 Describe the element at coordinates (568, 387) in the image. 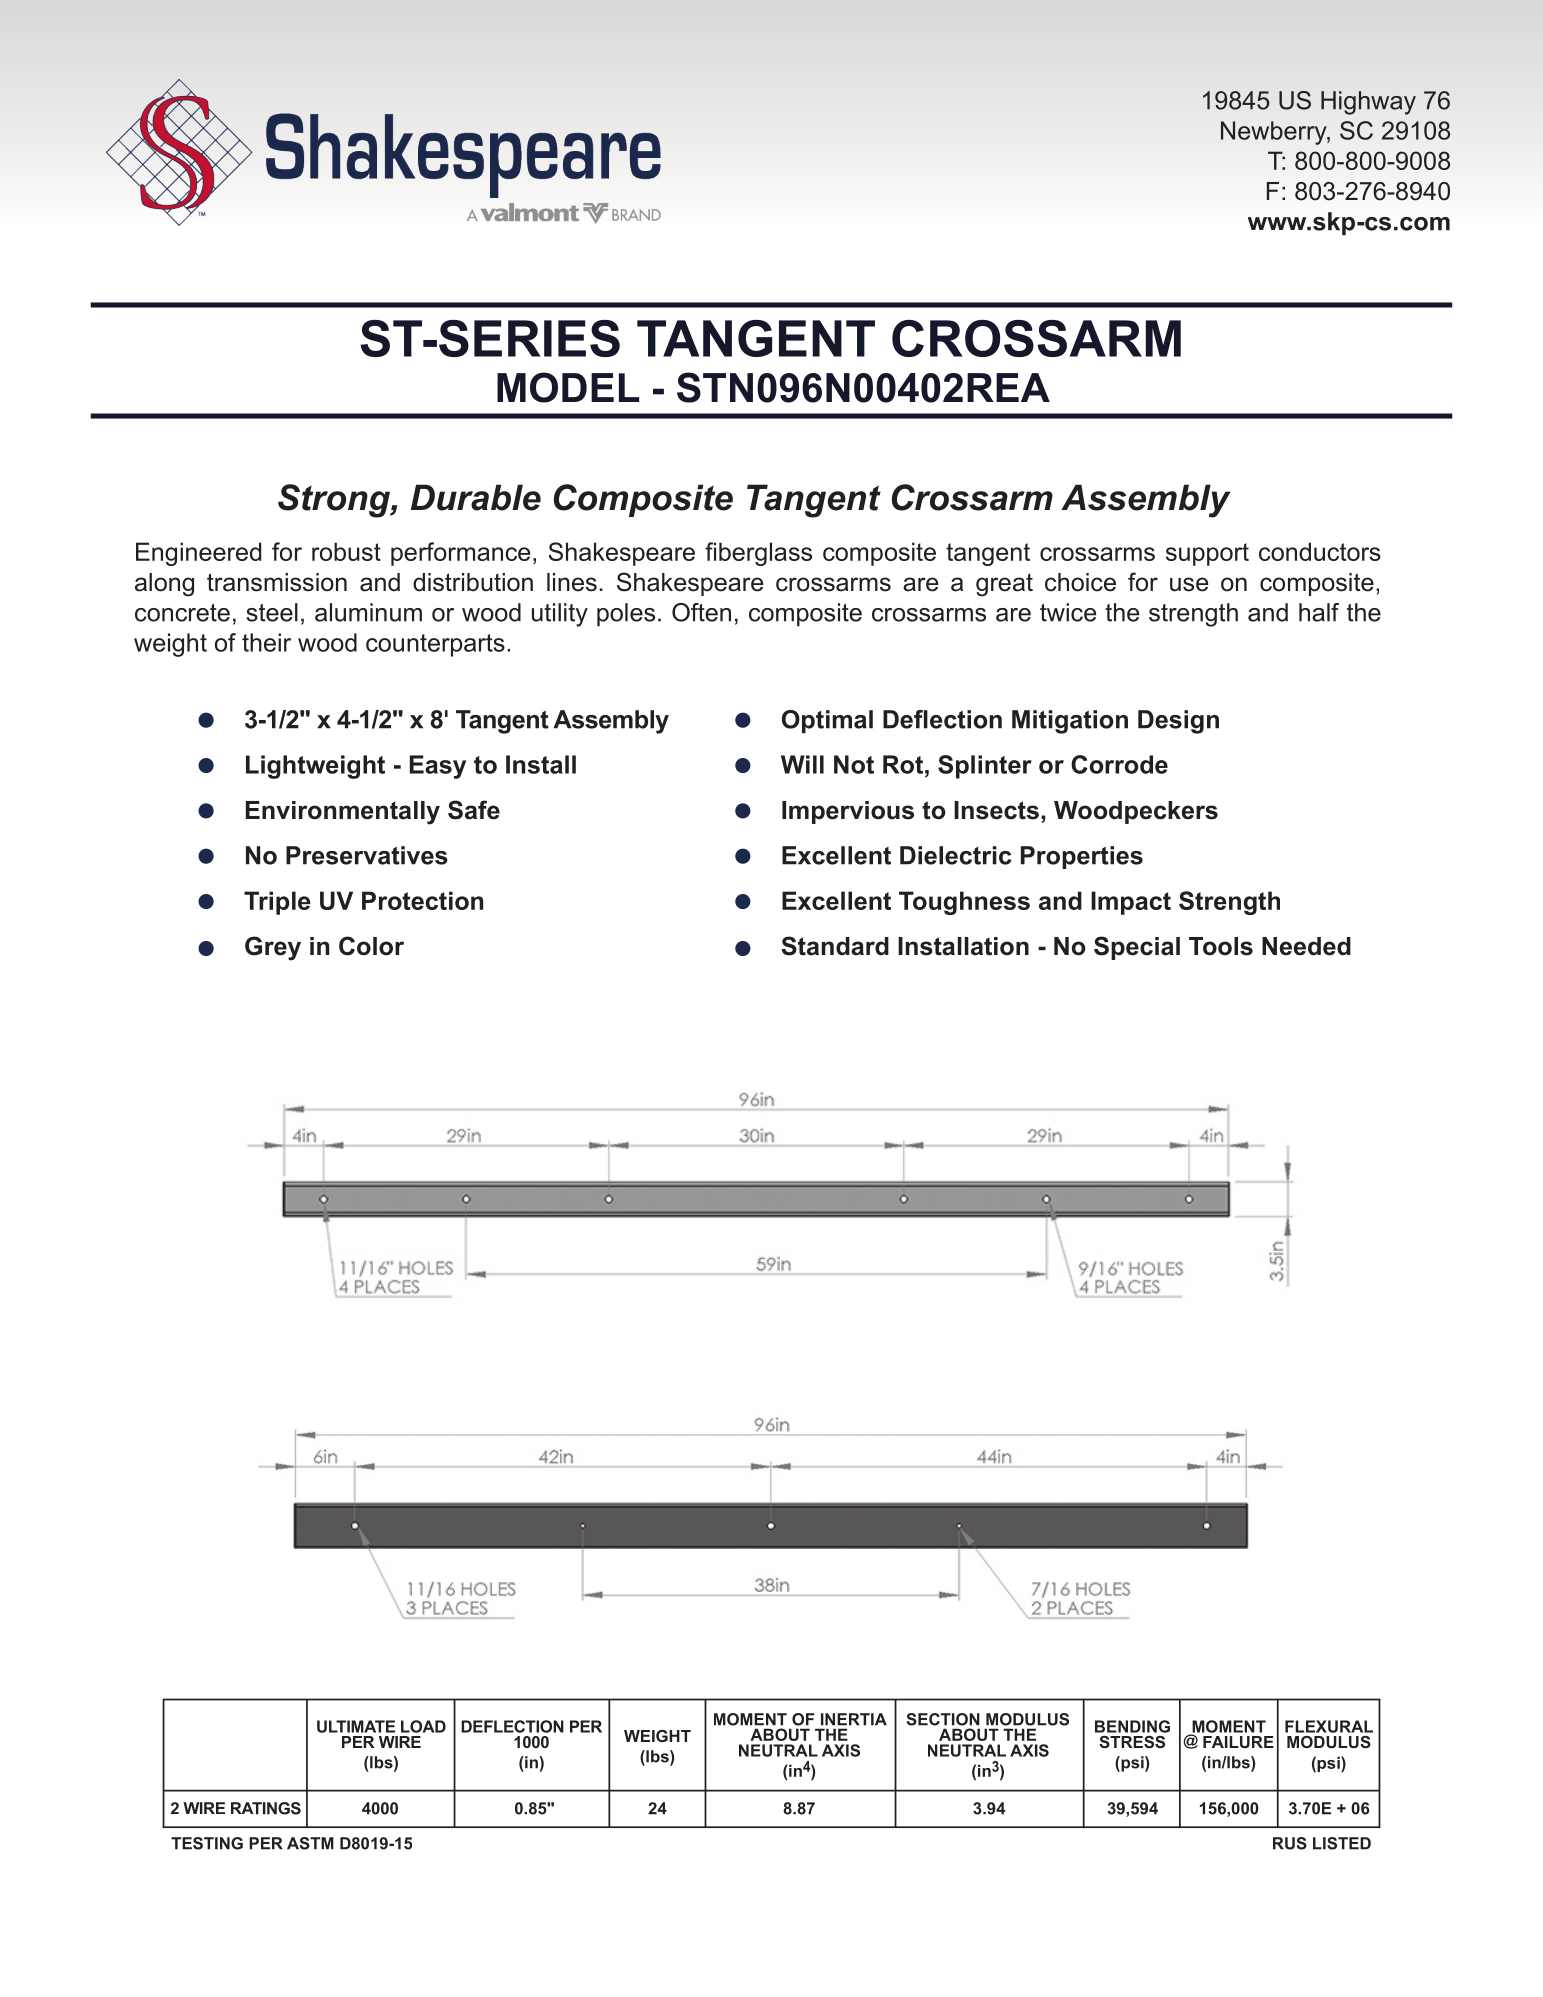

I see `MODEL` at that location.
